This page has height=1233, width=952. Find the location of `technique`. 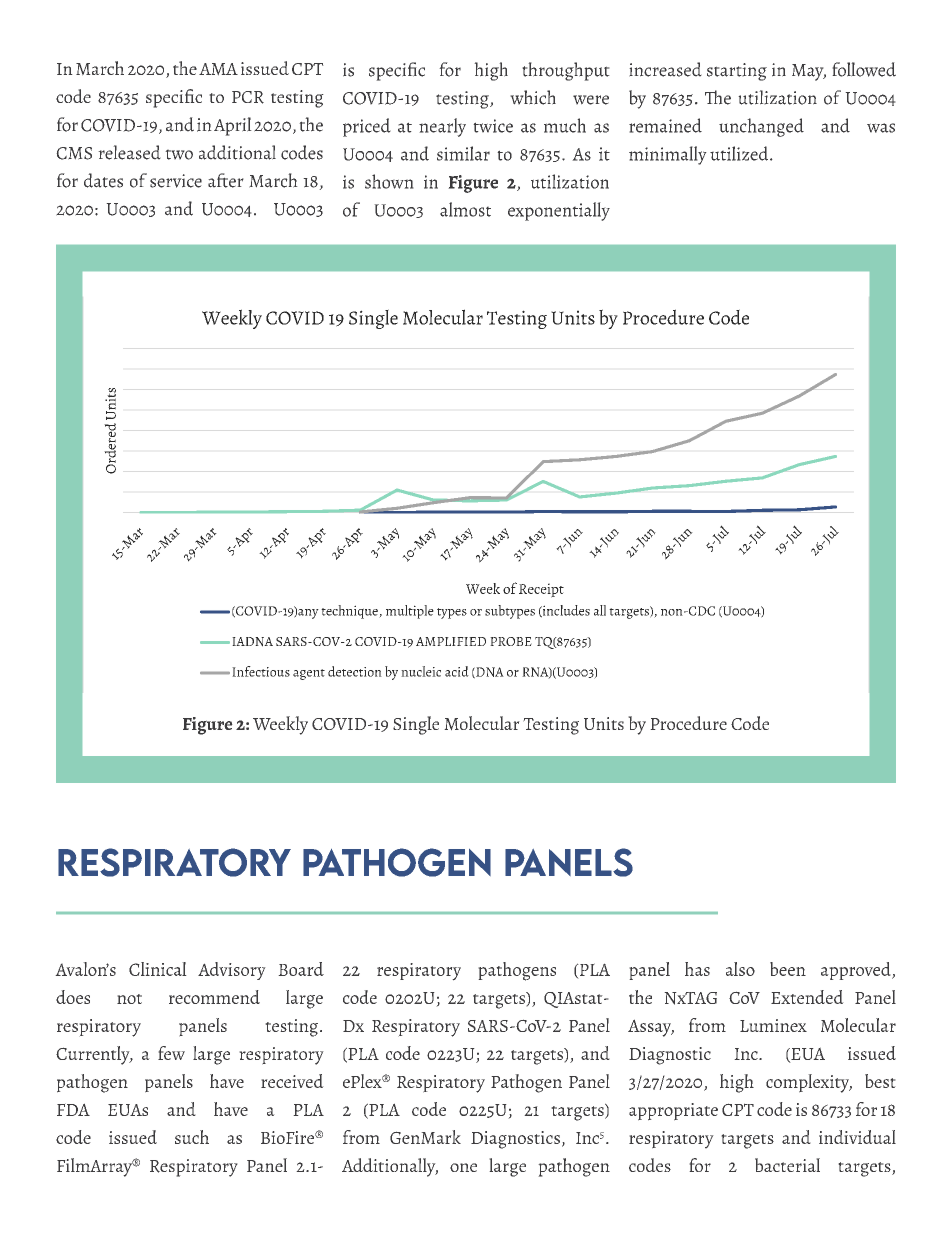

technique is located at coordinates (350, 612).
